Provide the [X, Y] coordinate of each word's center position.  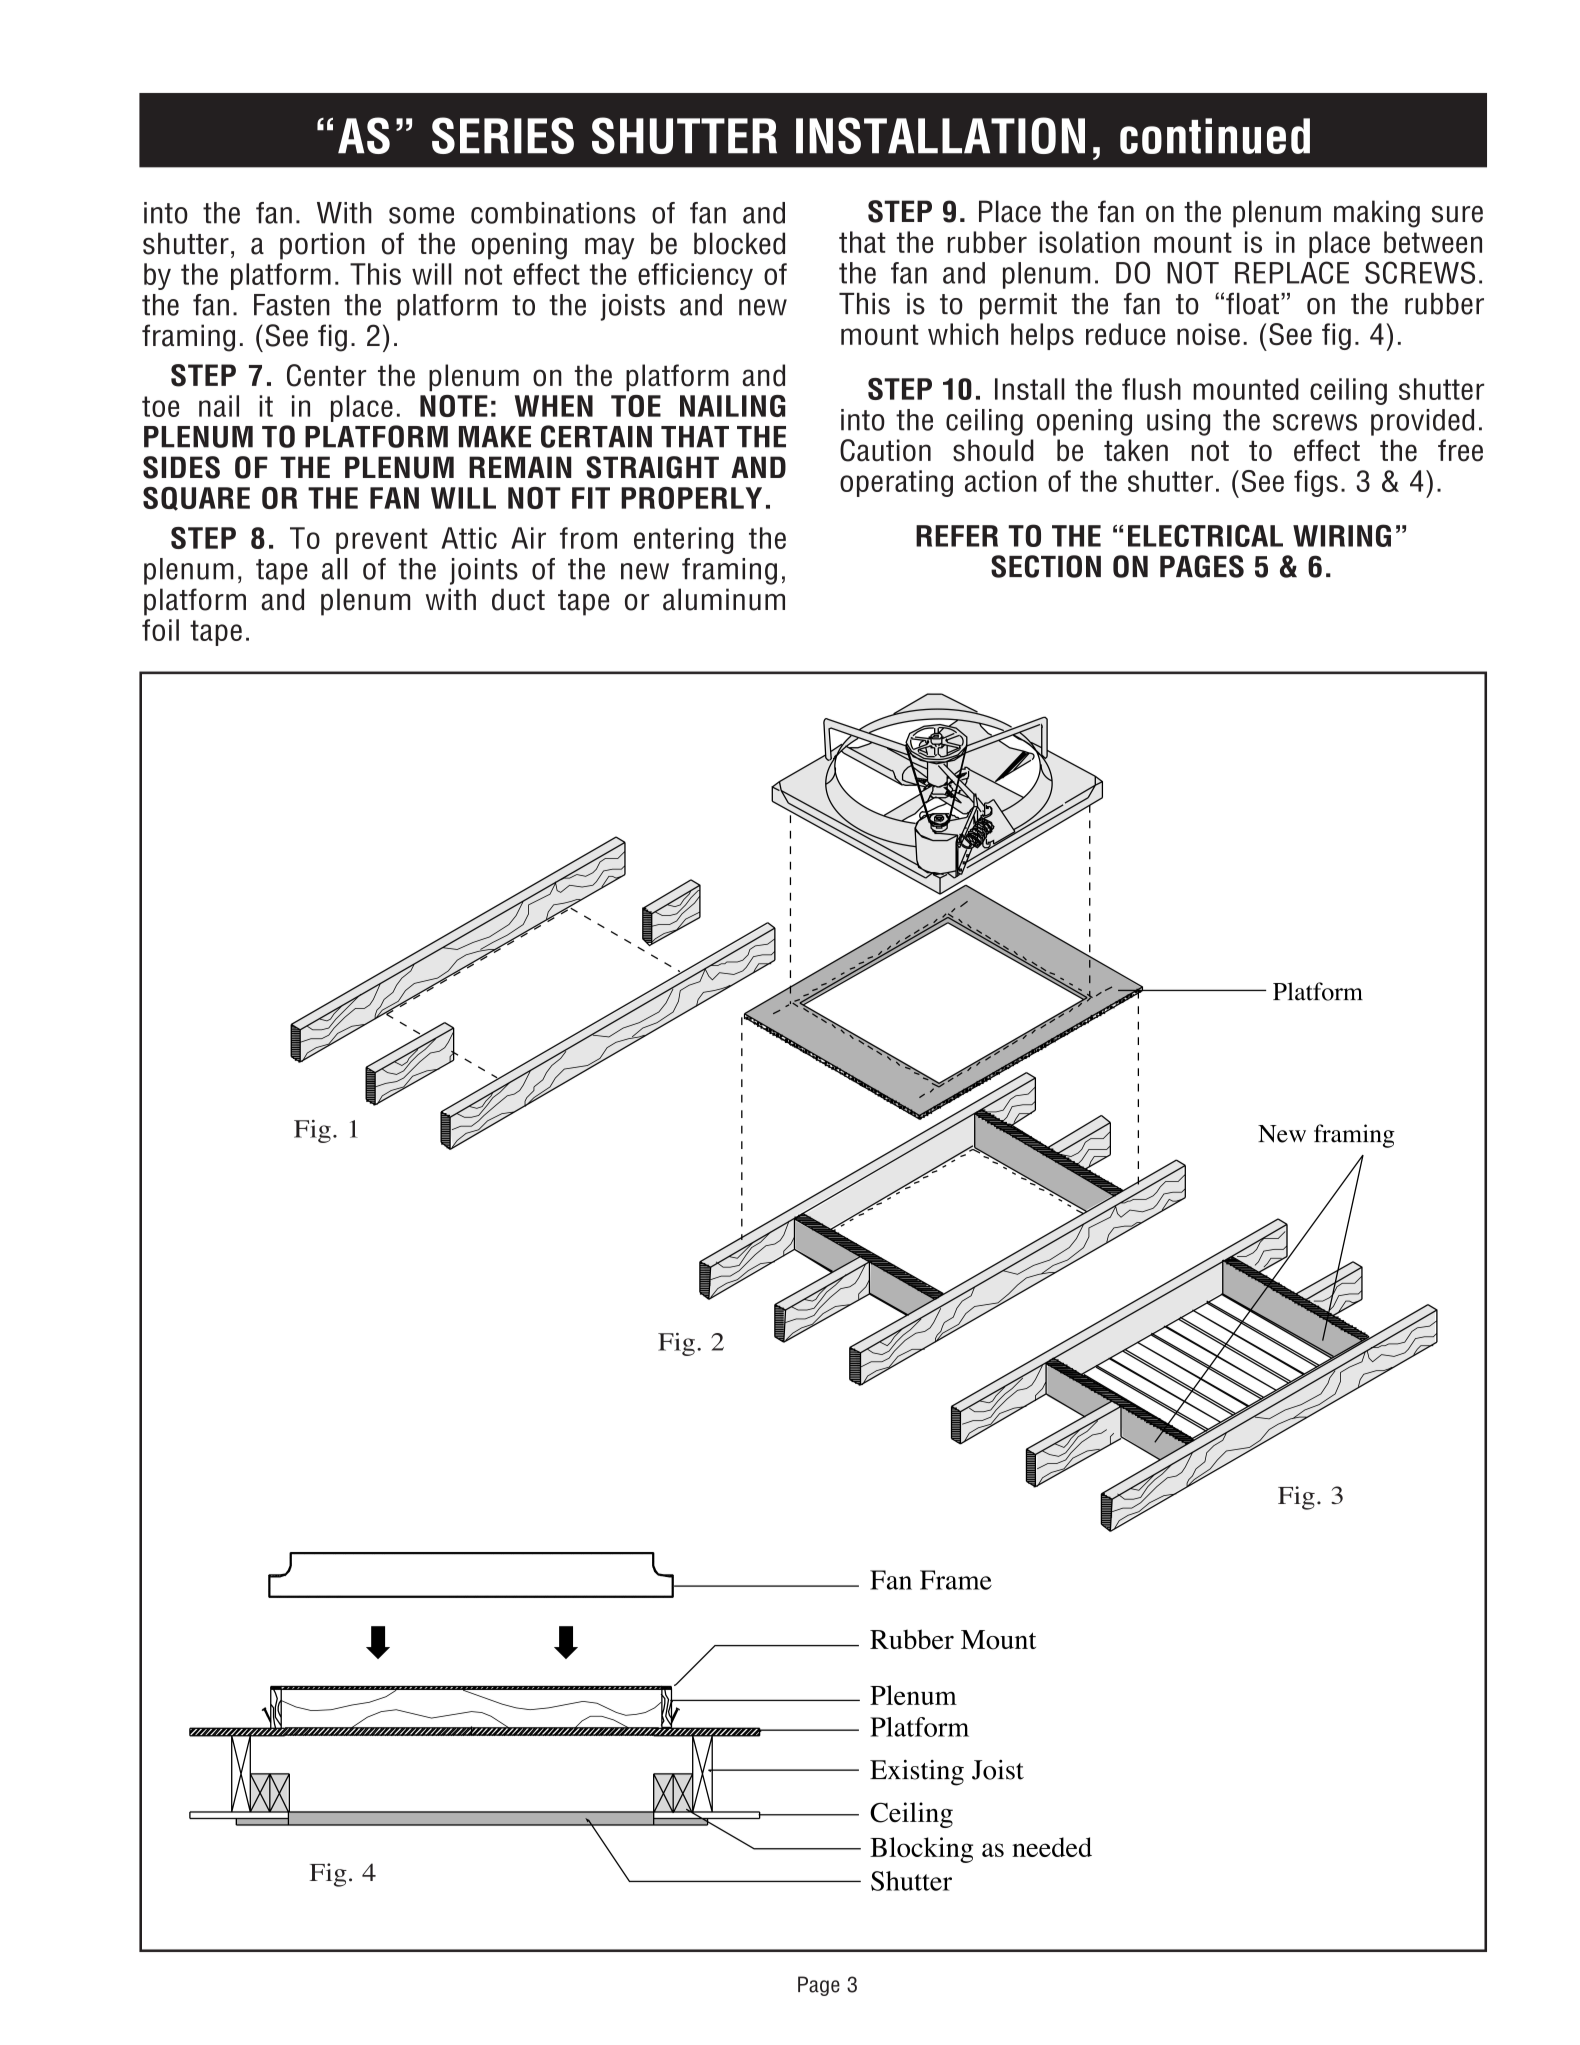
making [1377, 214]
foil [160, 630]
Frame [956, 1580]
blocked [739, 243]
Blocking [921, 1850]
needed [1052, 1847]
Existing [917, 1773]
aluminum [724, 599]
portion [322, 246]
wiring [1342, 535]
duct [518, 599]
